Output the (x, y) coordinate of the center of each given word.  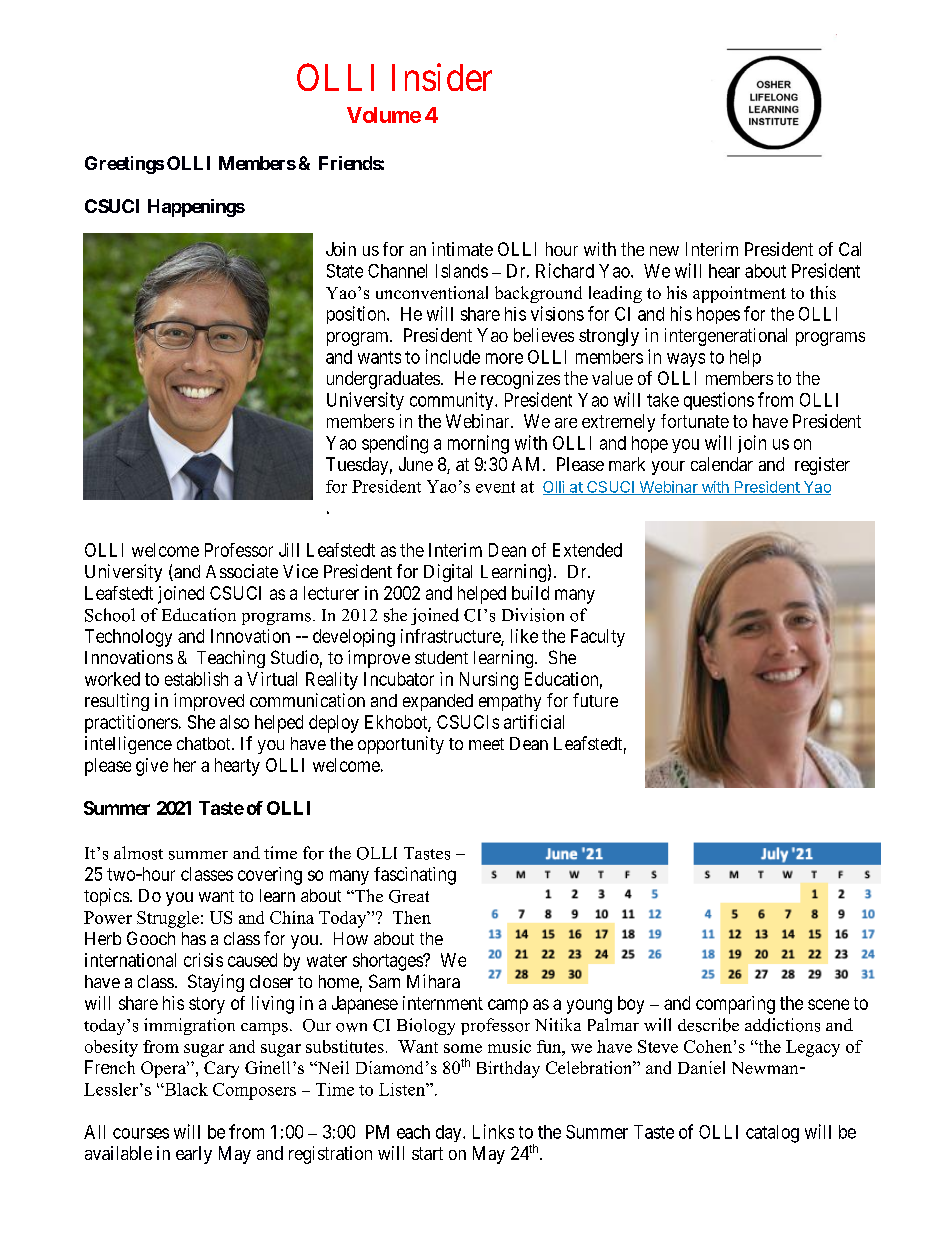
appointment (739, 294)
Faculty (598, 638)
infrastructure (451, 637)
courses (141, 1133)
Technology (128, 638)
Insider (442, 77)
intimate (462, 249)
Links (493, 1131)
